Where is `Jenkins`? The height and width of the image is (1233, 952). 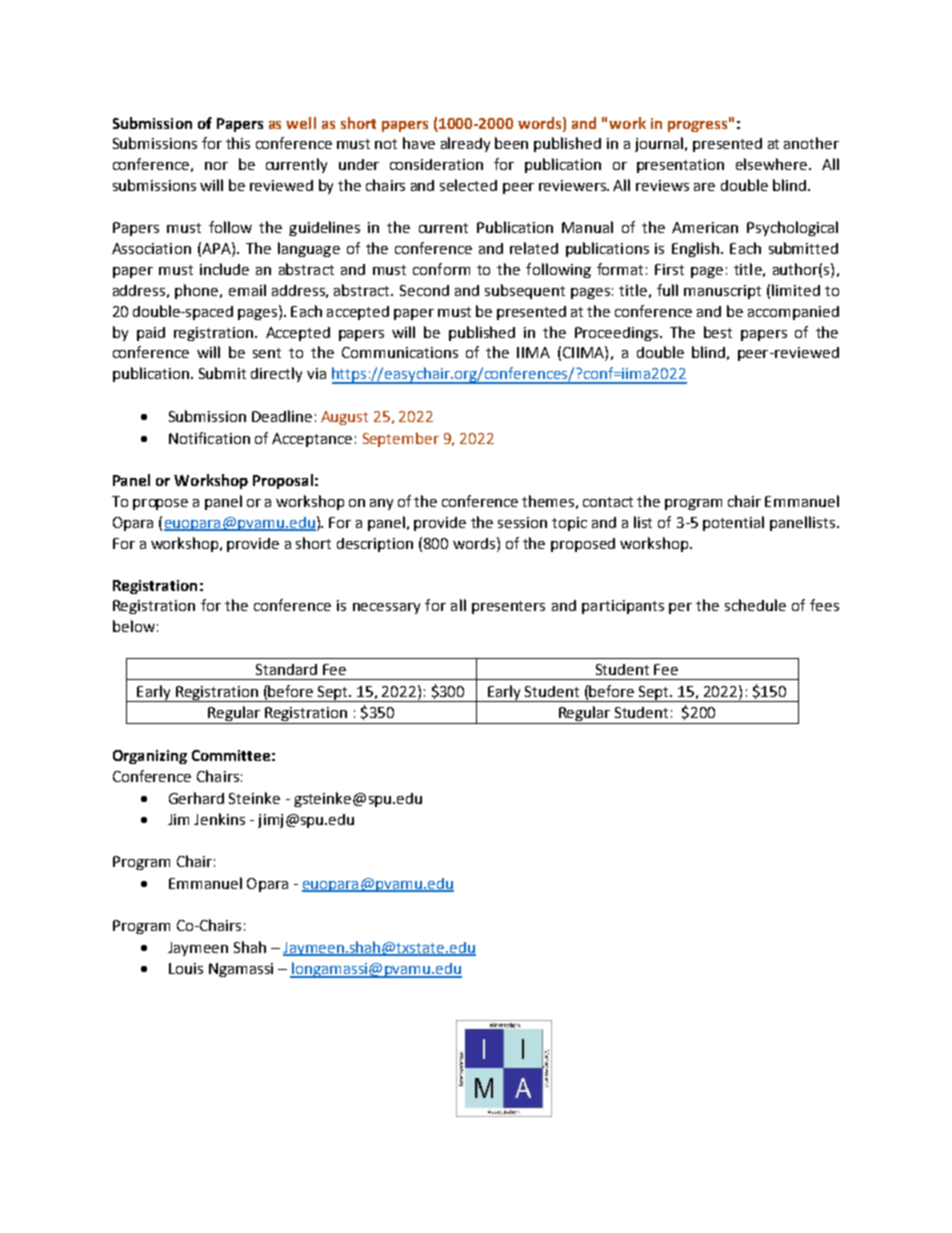 Jenkins is located at coordinates (219, 819).
